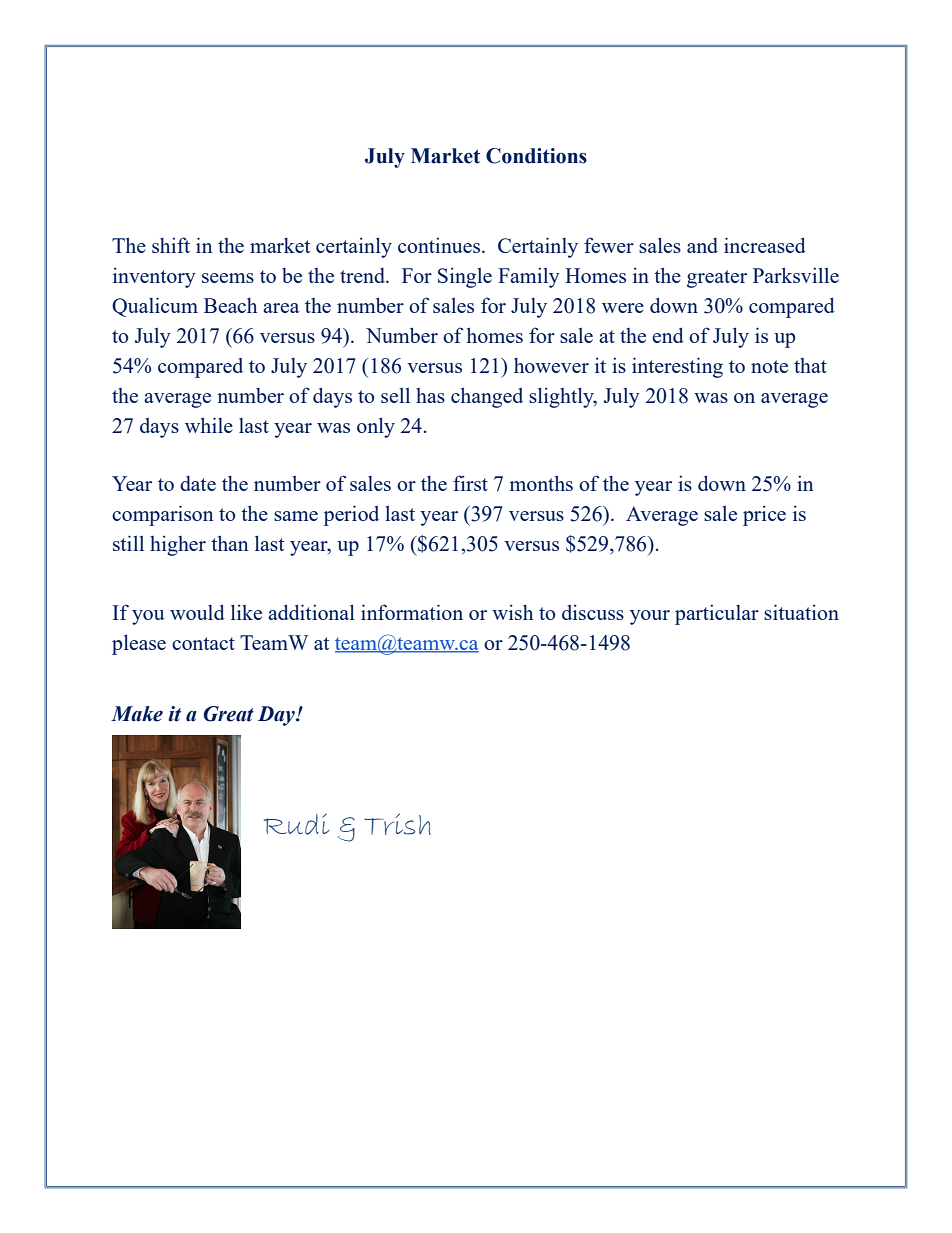 The image size is (952, 1233). Describe the element at coordinates (198, 483) in the screenshot. I see `date` at that location.
